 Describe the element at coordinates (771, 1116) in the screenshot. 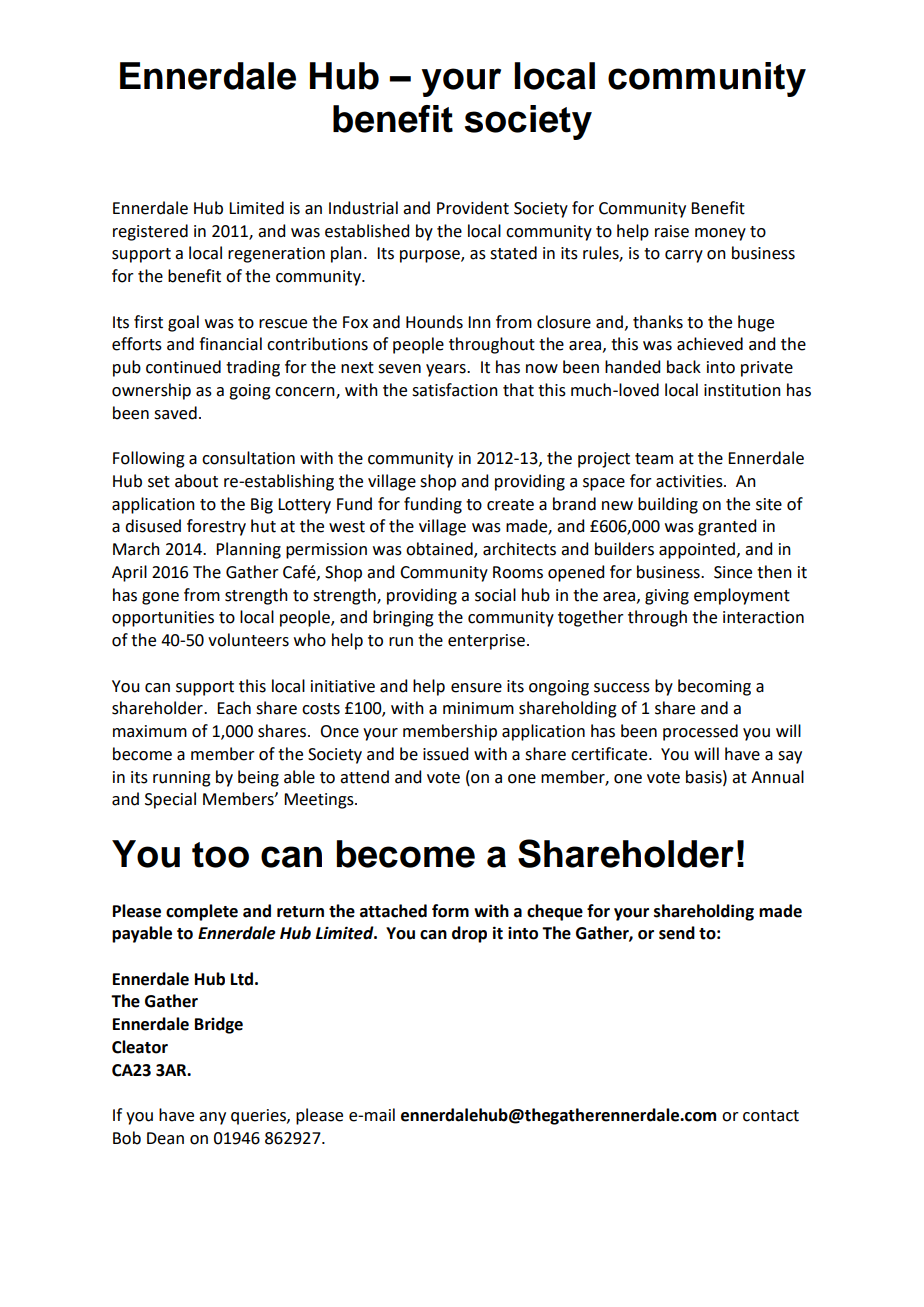

I see `contact` at that location.
